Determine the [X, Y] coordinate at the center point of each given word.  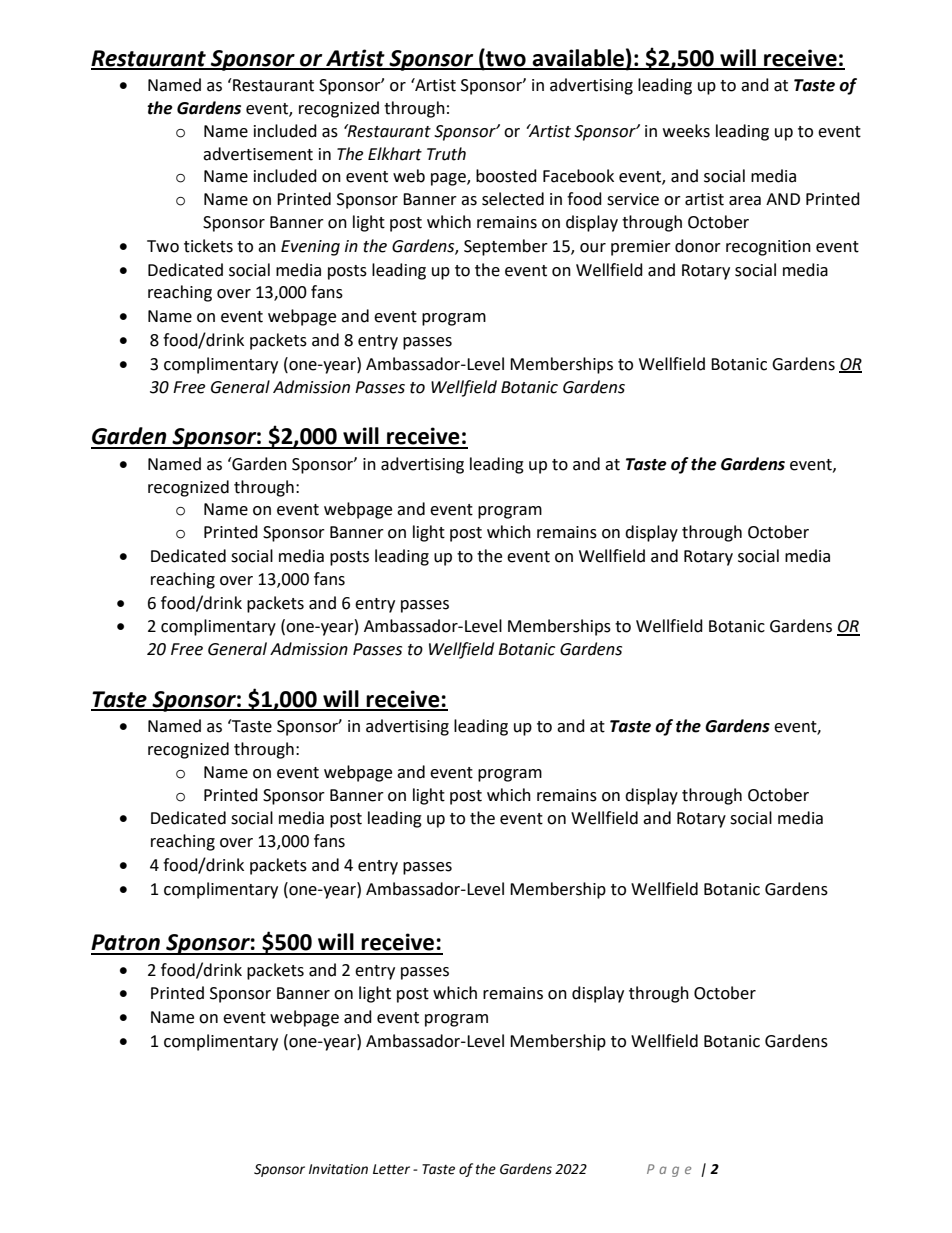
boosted [506, 176]
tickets [208, 246]
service [633, 199]
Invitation [338, 1169]
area [745, 201]
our [593, 248]
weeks [686, 131]
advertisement [258, 154]
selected [513, 199]
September [506, 247]
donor [698, 246]
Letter [391, 1169]
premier [641, 248]
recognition [768, 248]
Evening [310, 248]
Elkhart [395, 154]
